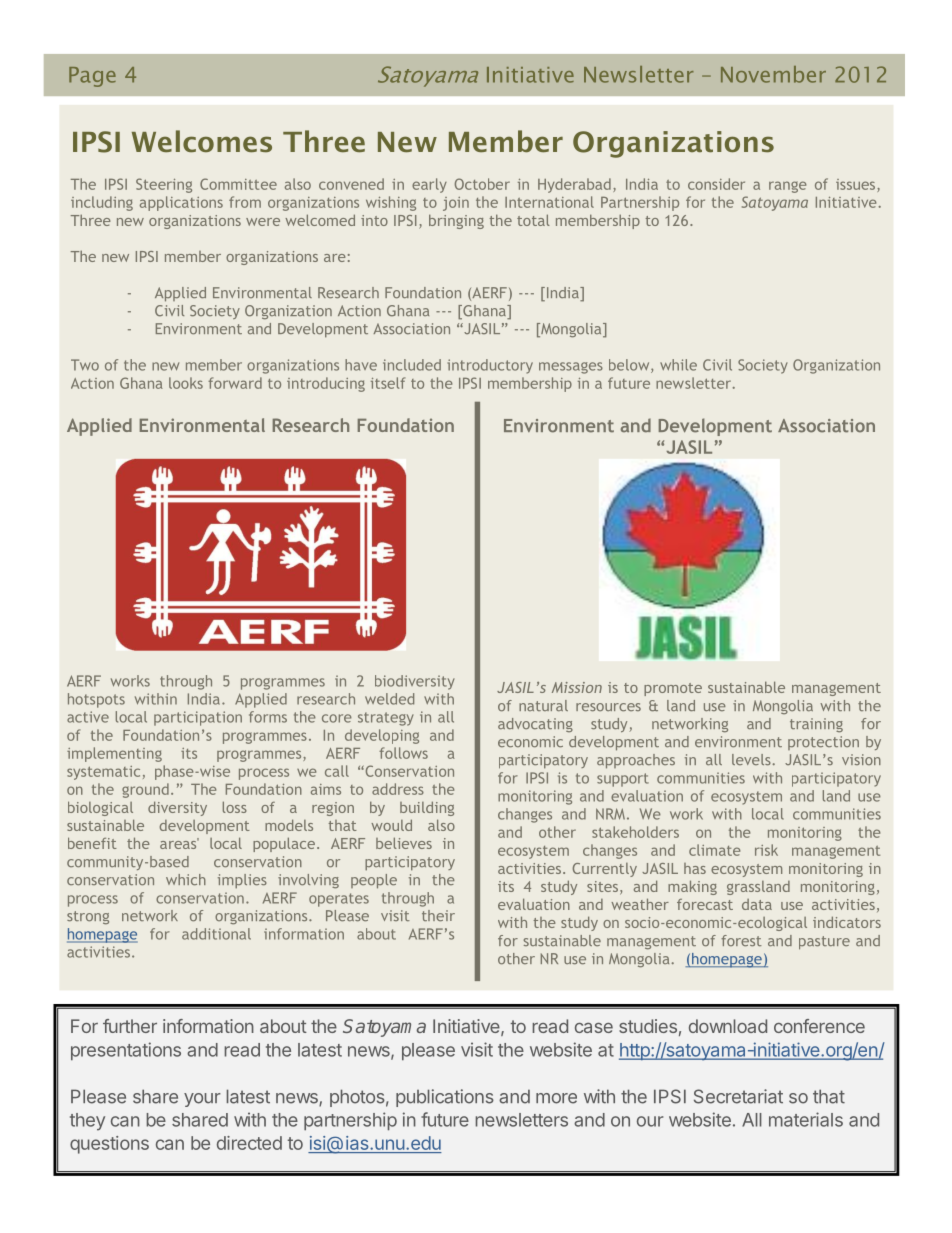  I want to click on November, so click(773, 74).
